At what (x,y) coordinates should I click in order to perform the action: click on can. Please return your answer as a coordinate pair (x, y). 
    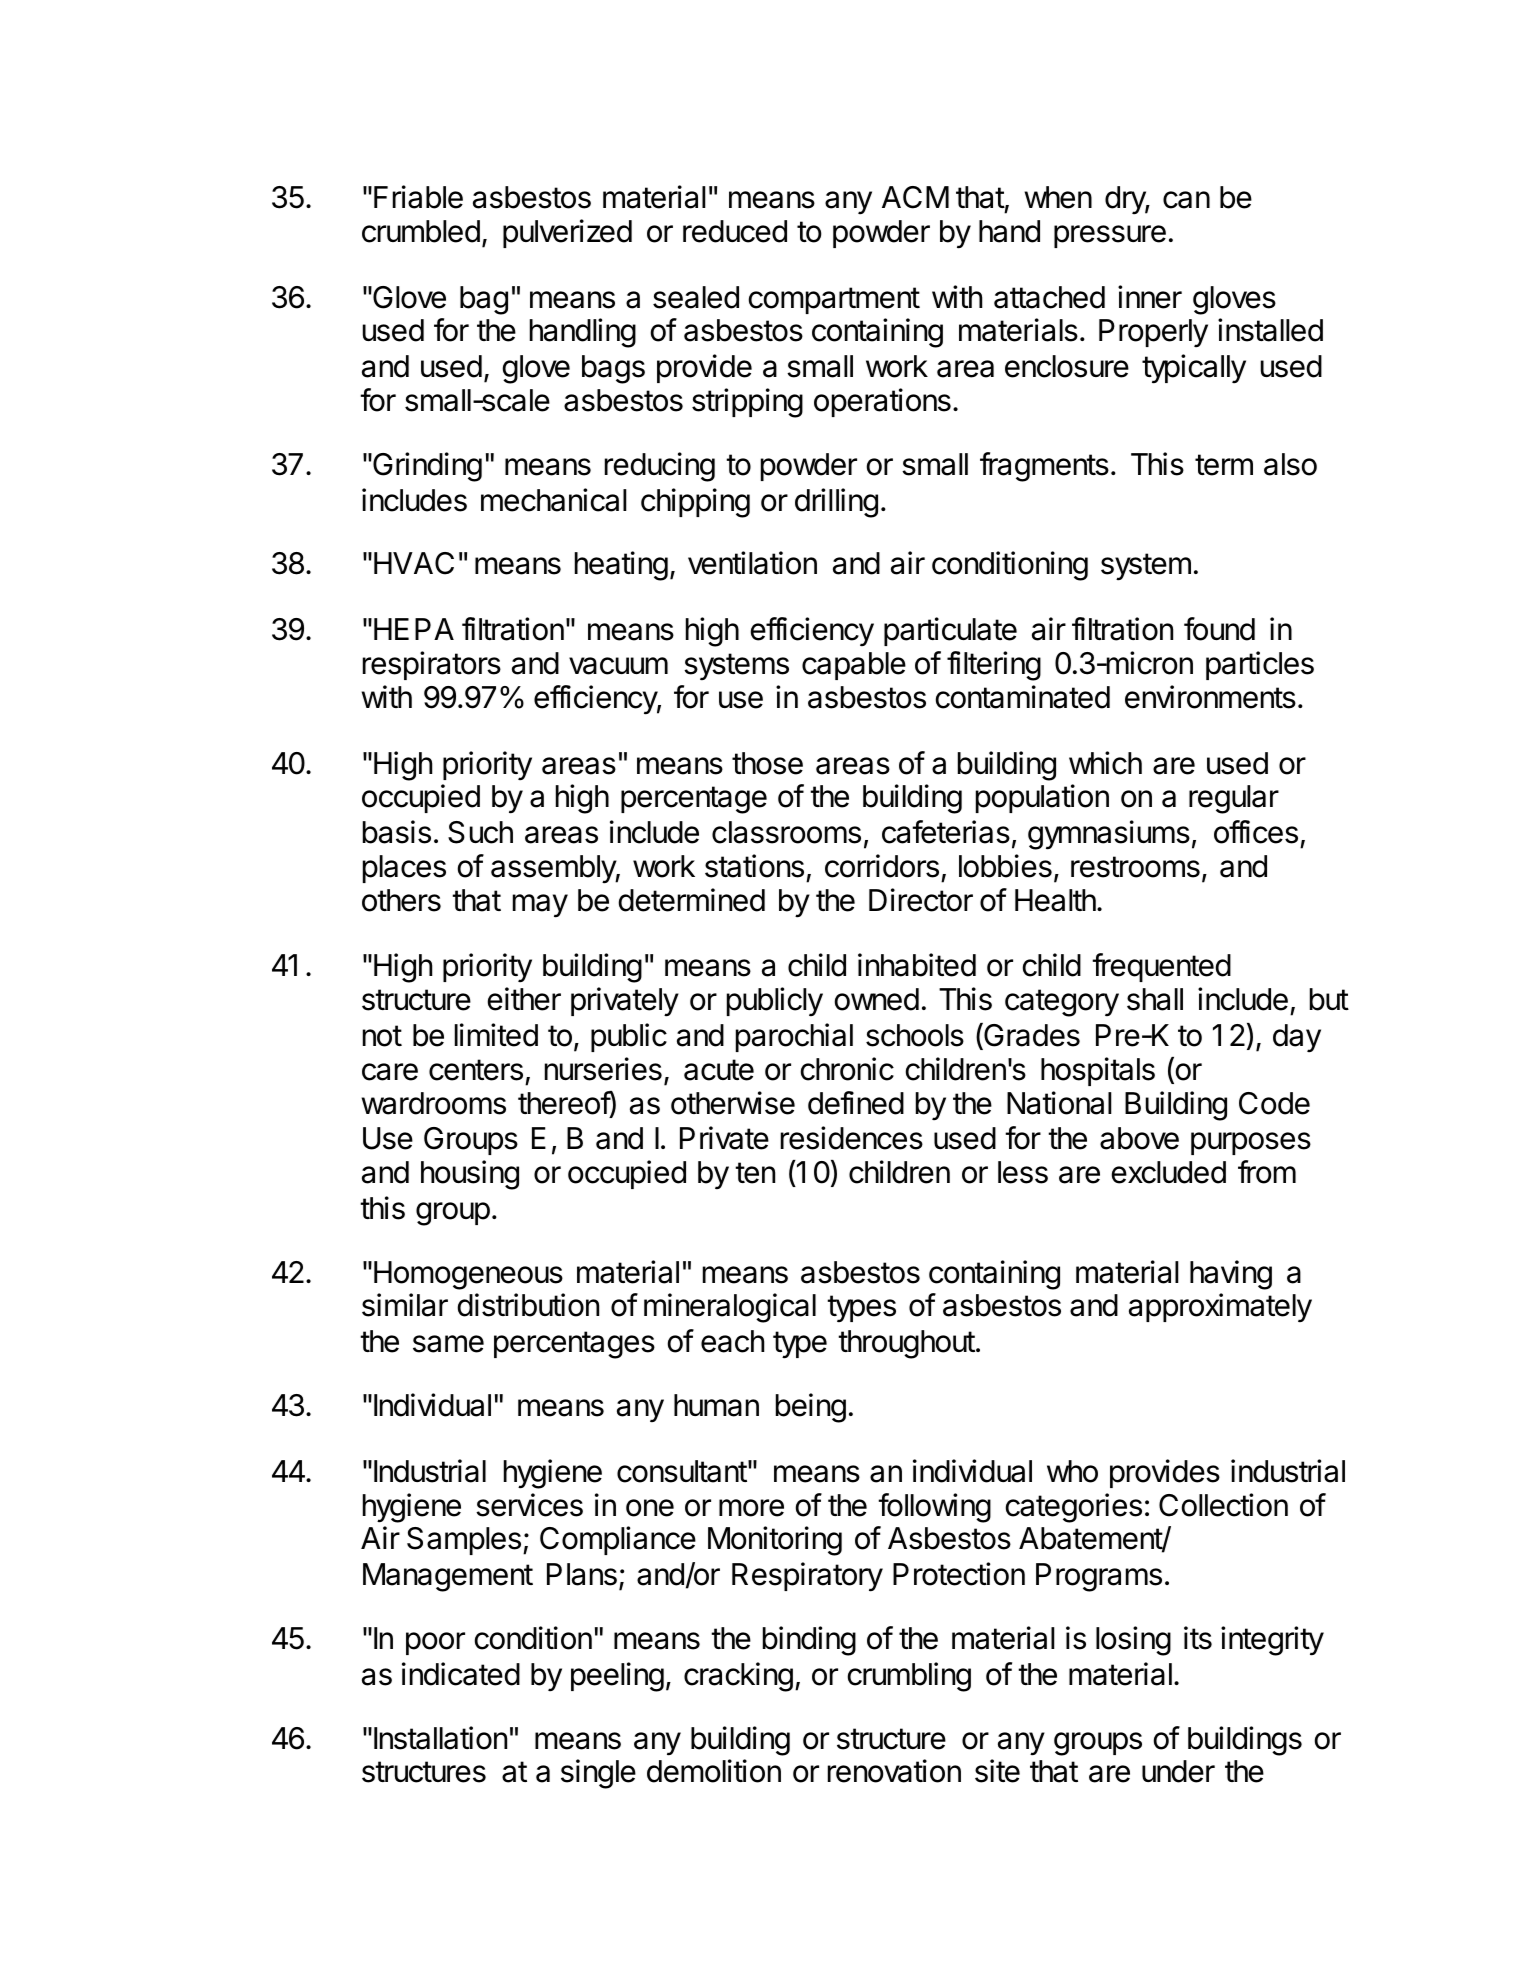
    Looking at the image, I should click on (1186, 200).
